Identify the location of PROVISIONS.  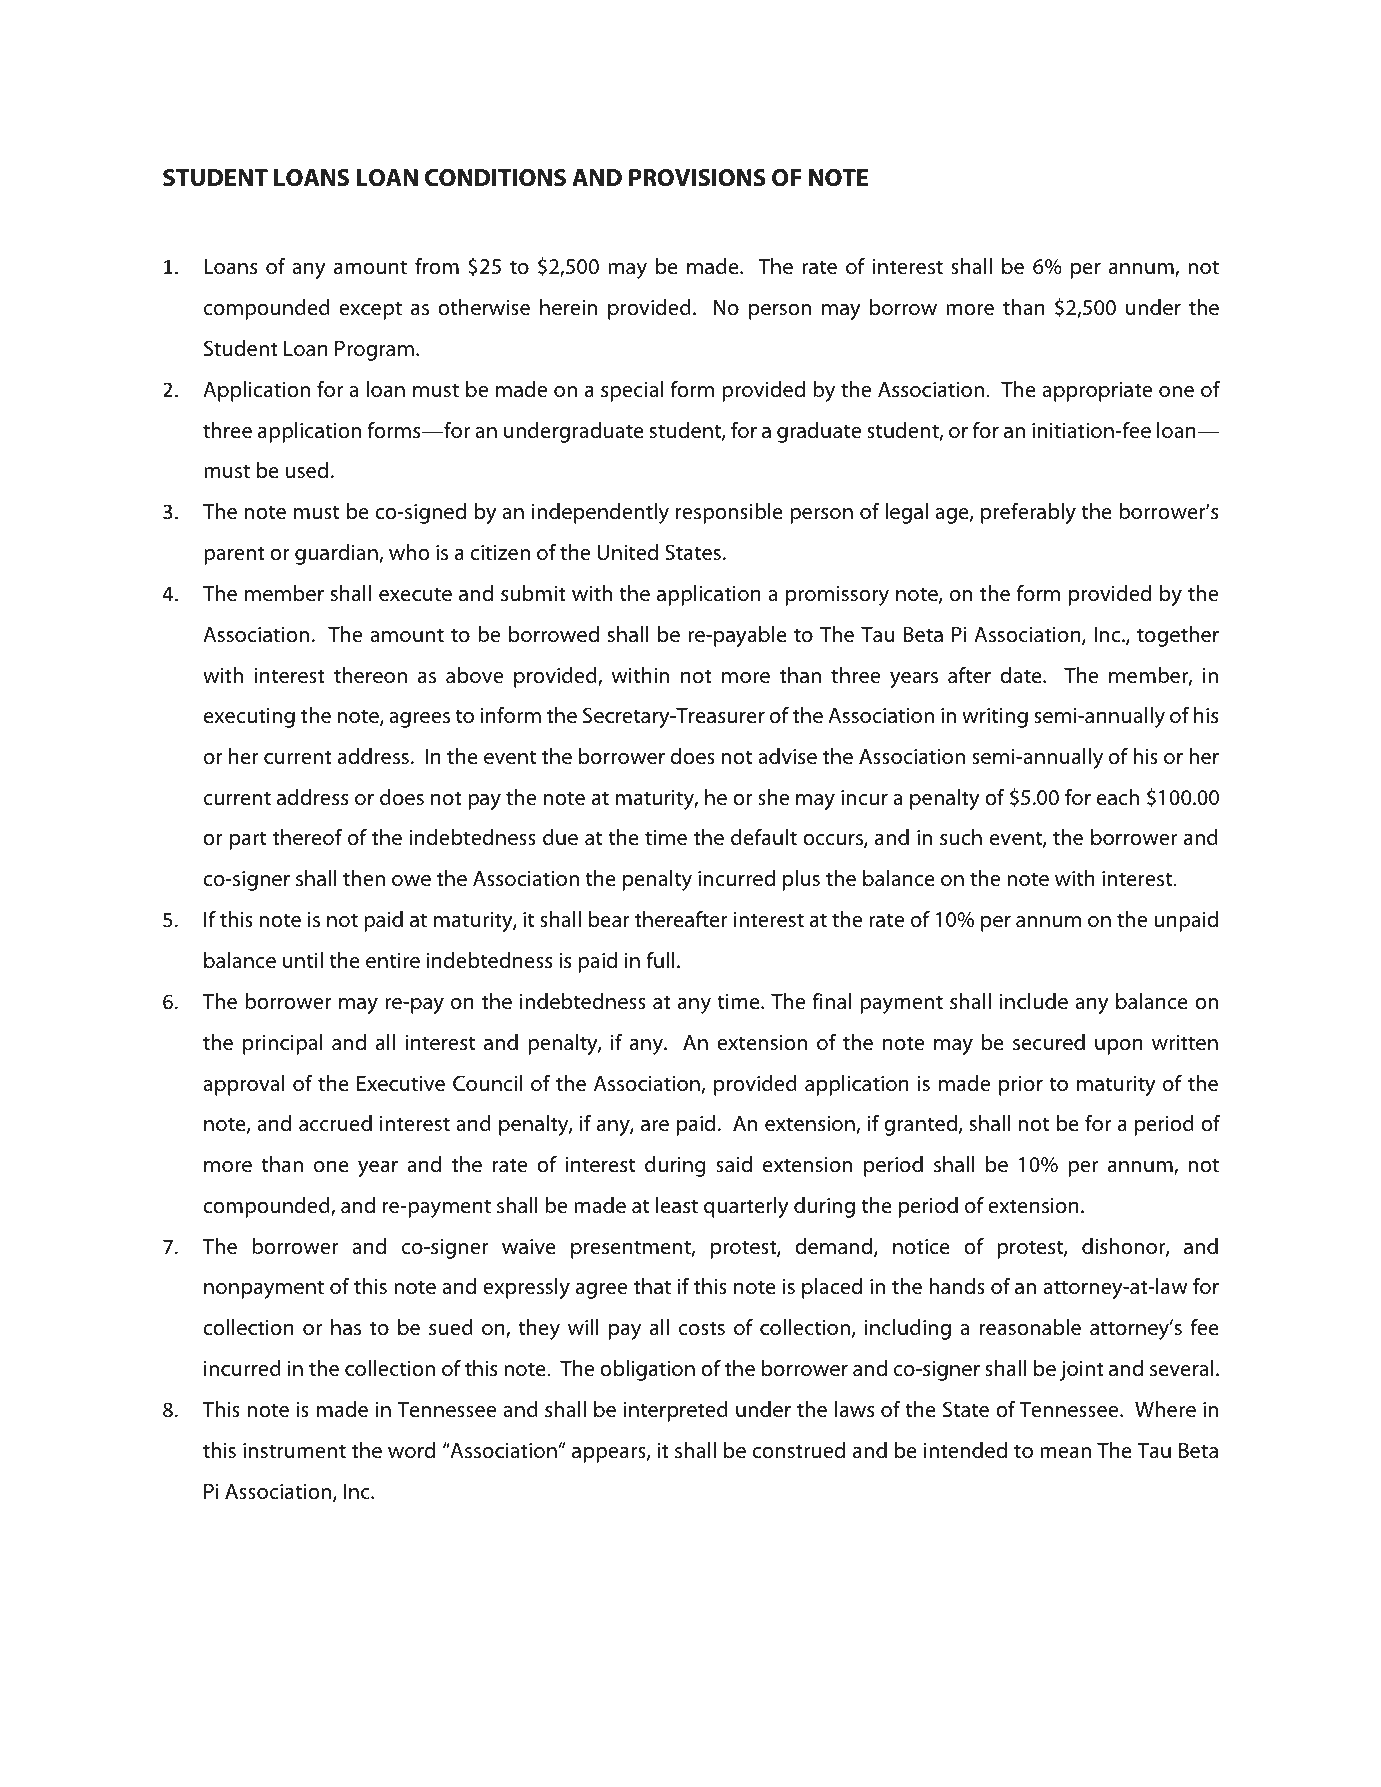
(697, 178).
